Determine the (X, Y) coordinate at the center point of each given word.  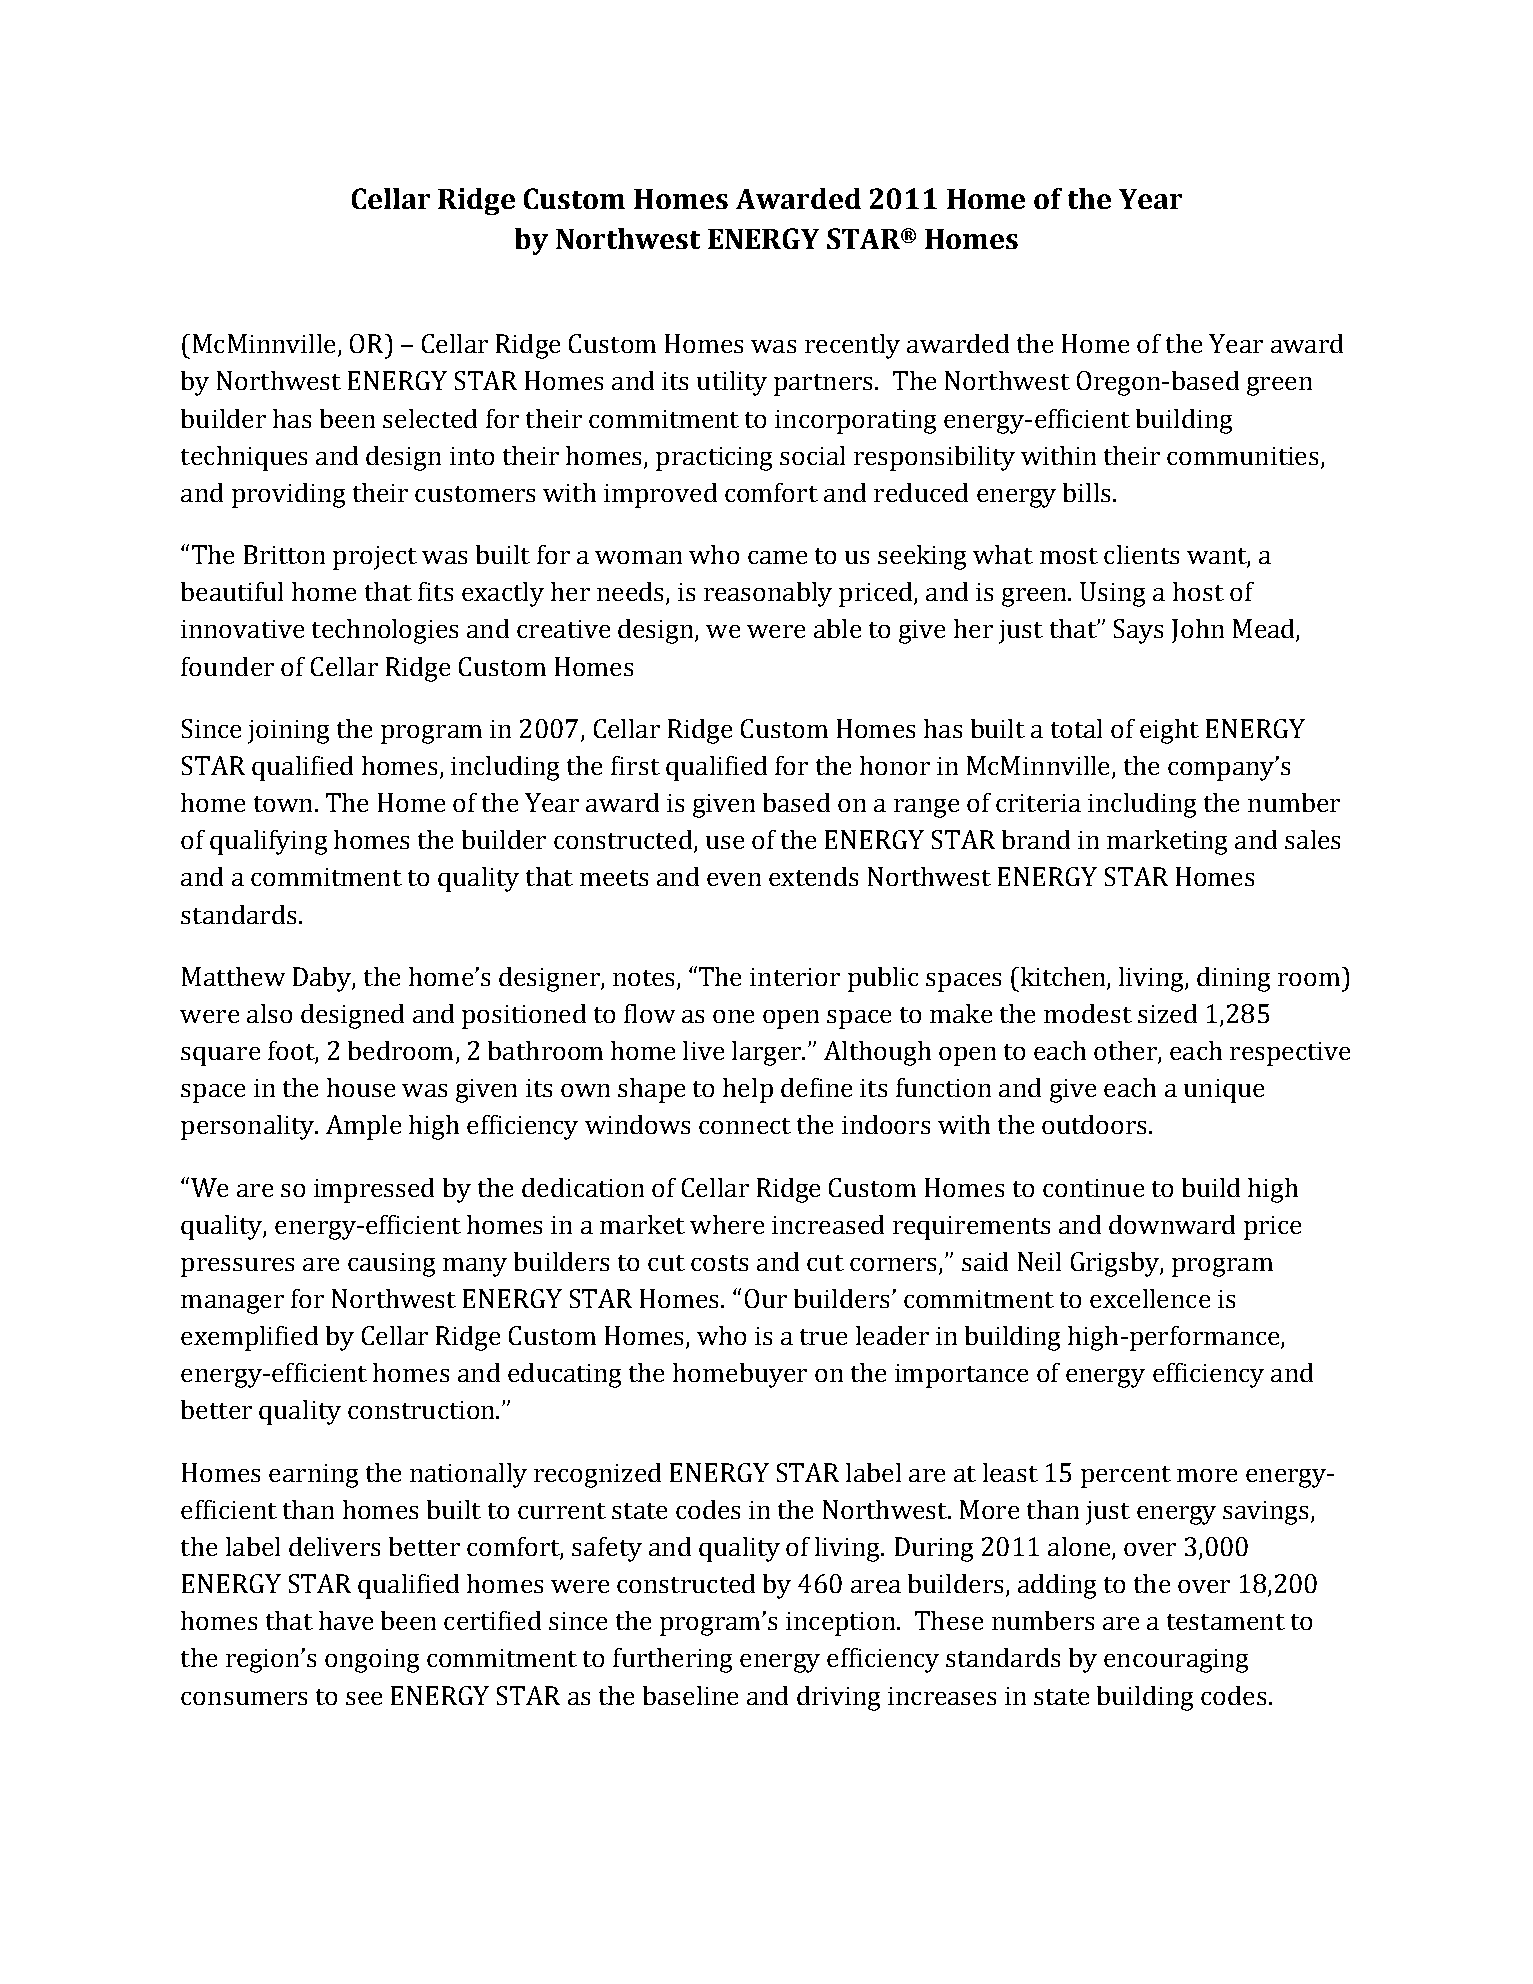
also (269, 1013)
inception (842, 1624)
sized (1167, 1013)
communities (1242, 456)
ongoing (372, 1661)
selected (430, 418)
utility (732, 383)
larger (768, 1053)
